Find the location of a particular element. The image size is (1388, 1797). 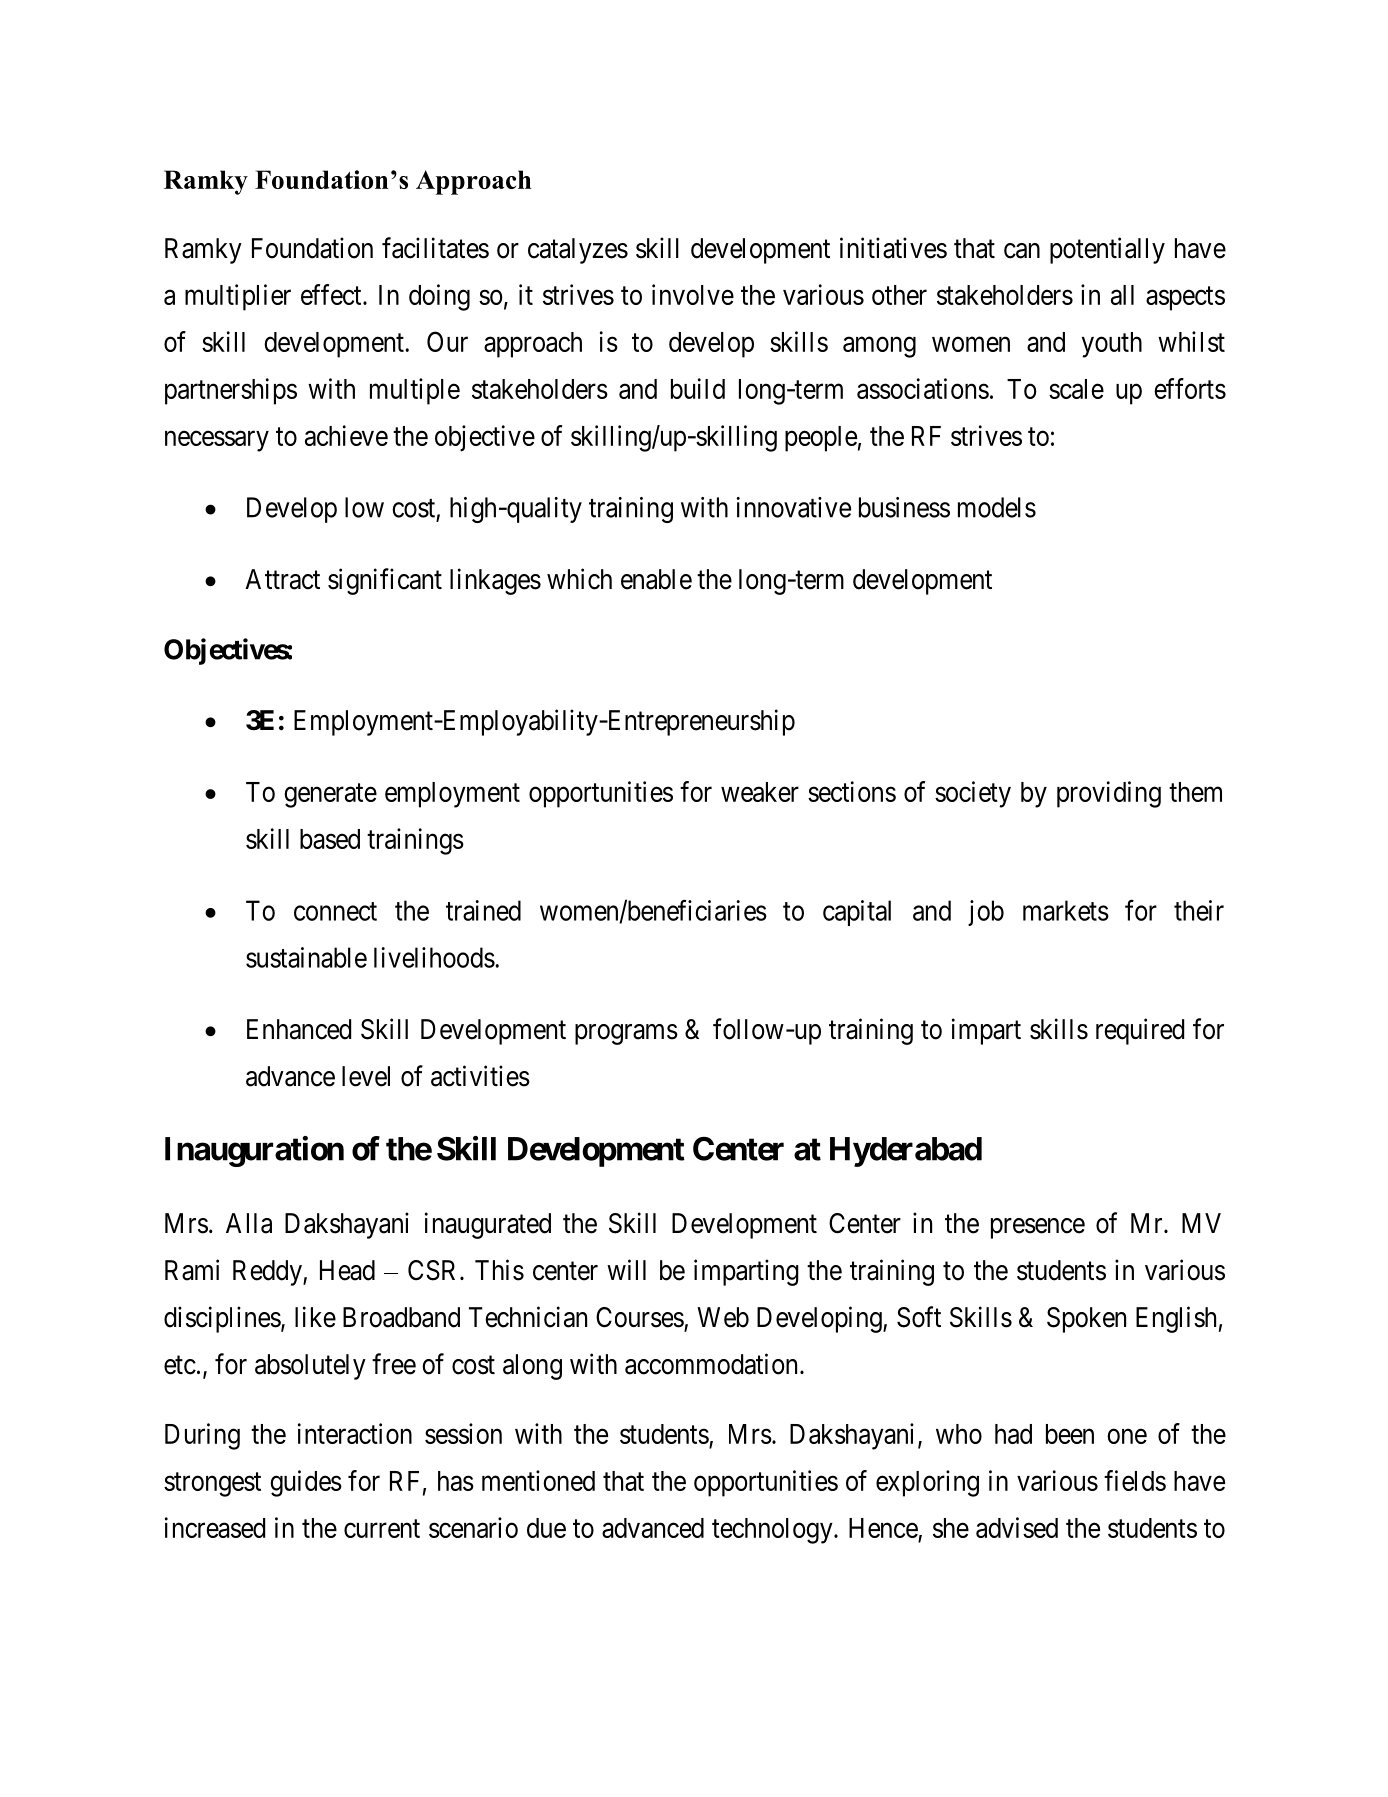

guides is located at coordinates (306, 1483).
